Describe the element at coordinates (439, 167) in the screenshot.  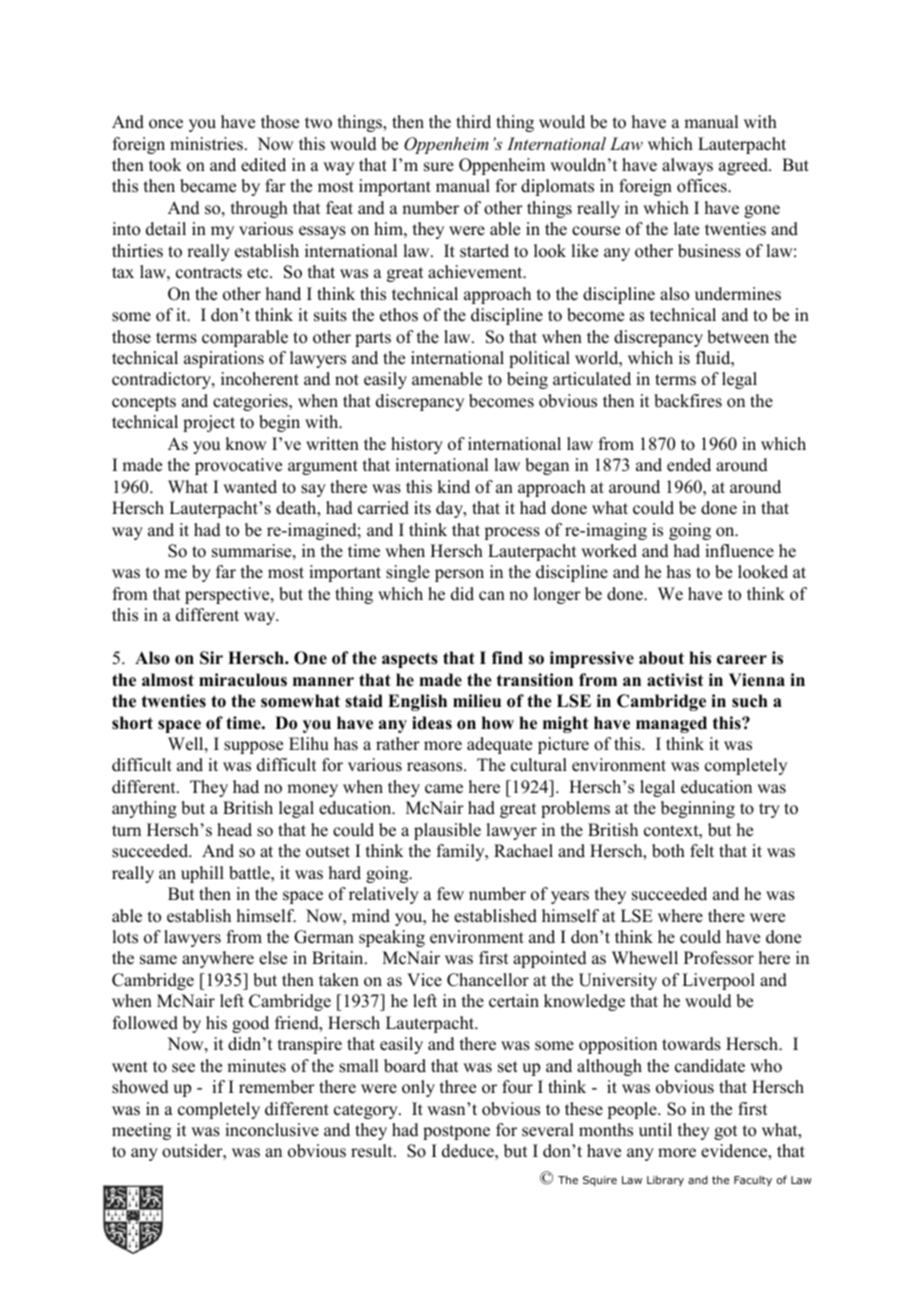
I see `sure` at that location.
